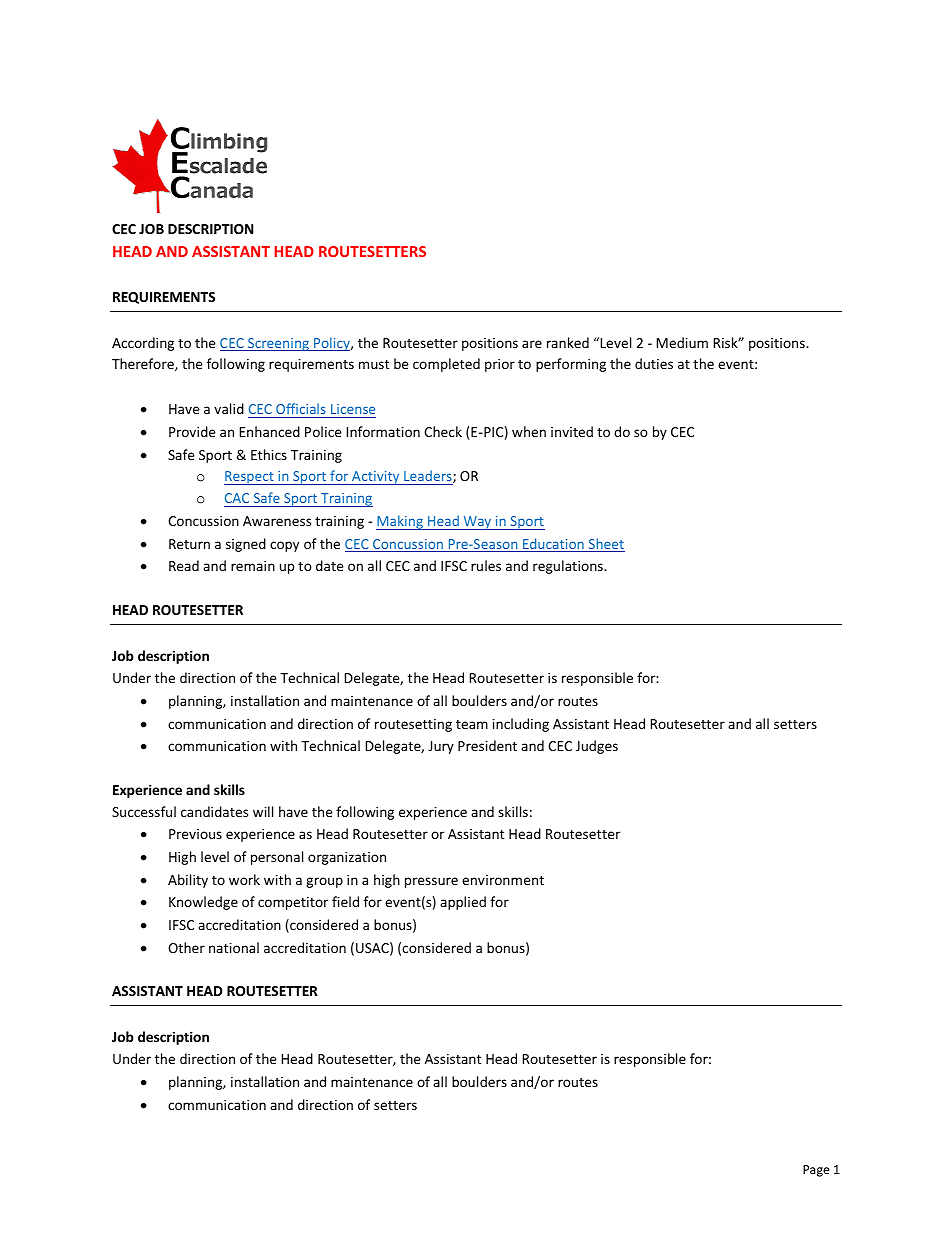  What do you see at coordinates (503, 880) in the screenshot?
I see `environment` at bounding box center [503, 880].
